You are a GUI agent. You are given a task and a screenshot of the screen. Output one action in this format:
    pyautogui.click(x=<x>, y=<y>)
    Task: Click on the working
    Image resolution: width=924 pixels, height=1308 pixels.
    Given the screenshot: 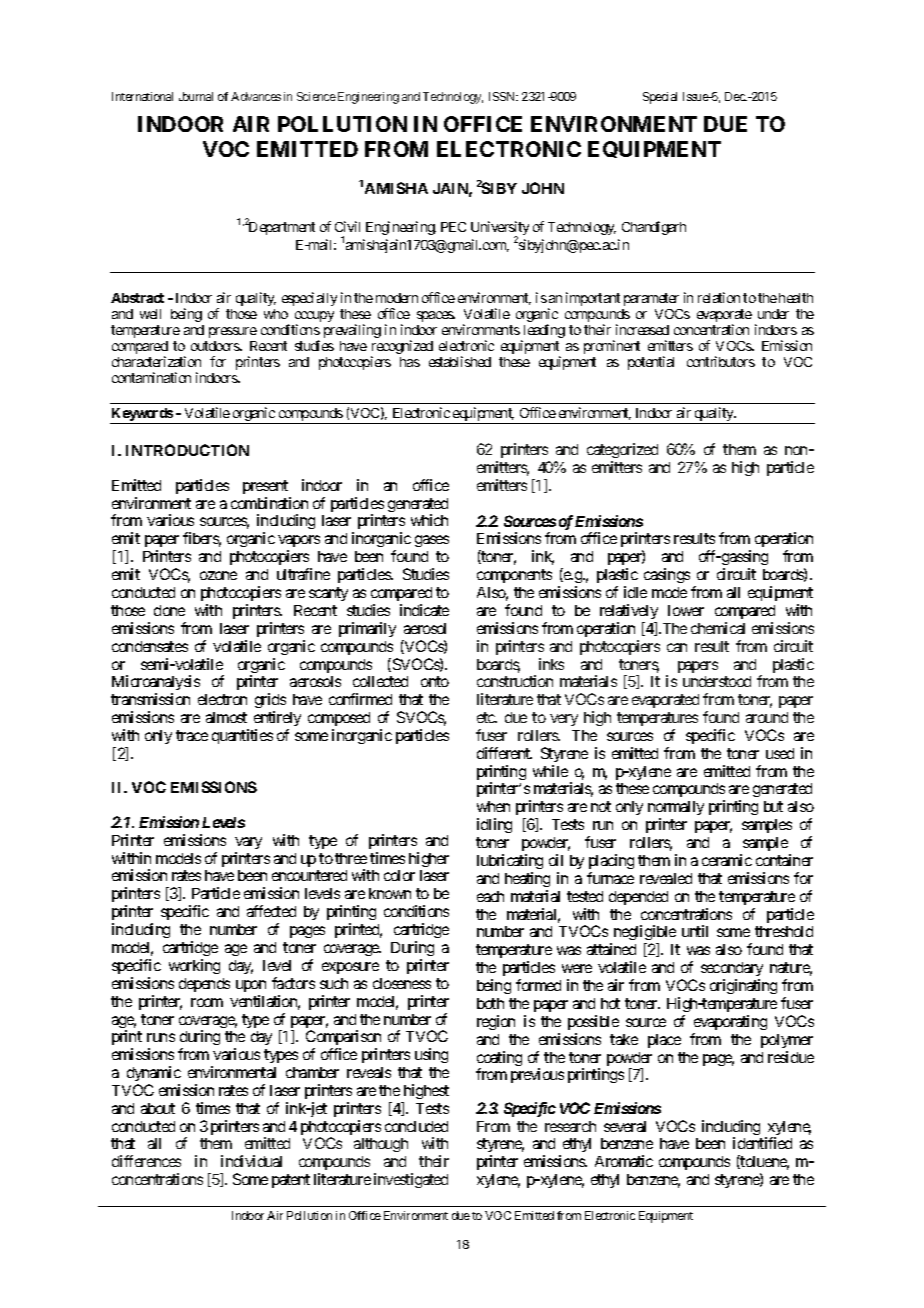 What is the action you would take?
    pyautogui.click(x=194, y=966)
